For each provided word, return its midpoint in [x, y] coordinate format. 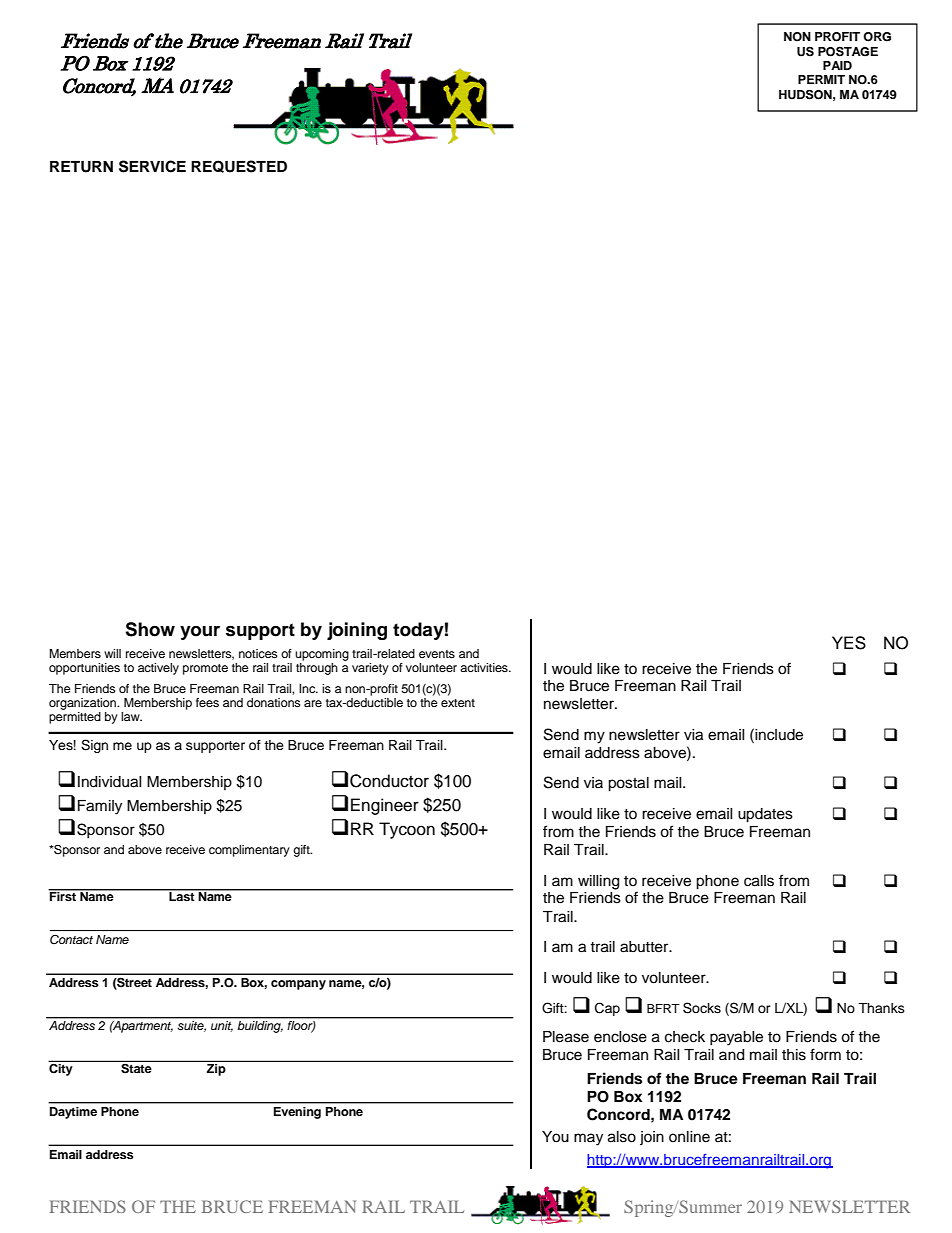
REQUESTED [239, 166]
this [794, 1055]
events [437, 654]
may [588, 1139]
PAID [837, 65]
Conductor [389, 781]
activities [485, 667]
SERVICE [152, 166]
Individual [110, 782]
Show [150, 629]
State [136, 1067]
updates [765, 815]
